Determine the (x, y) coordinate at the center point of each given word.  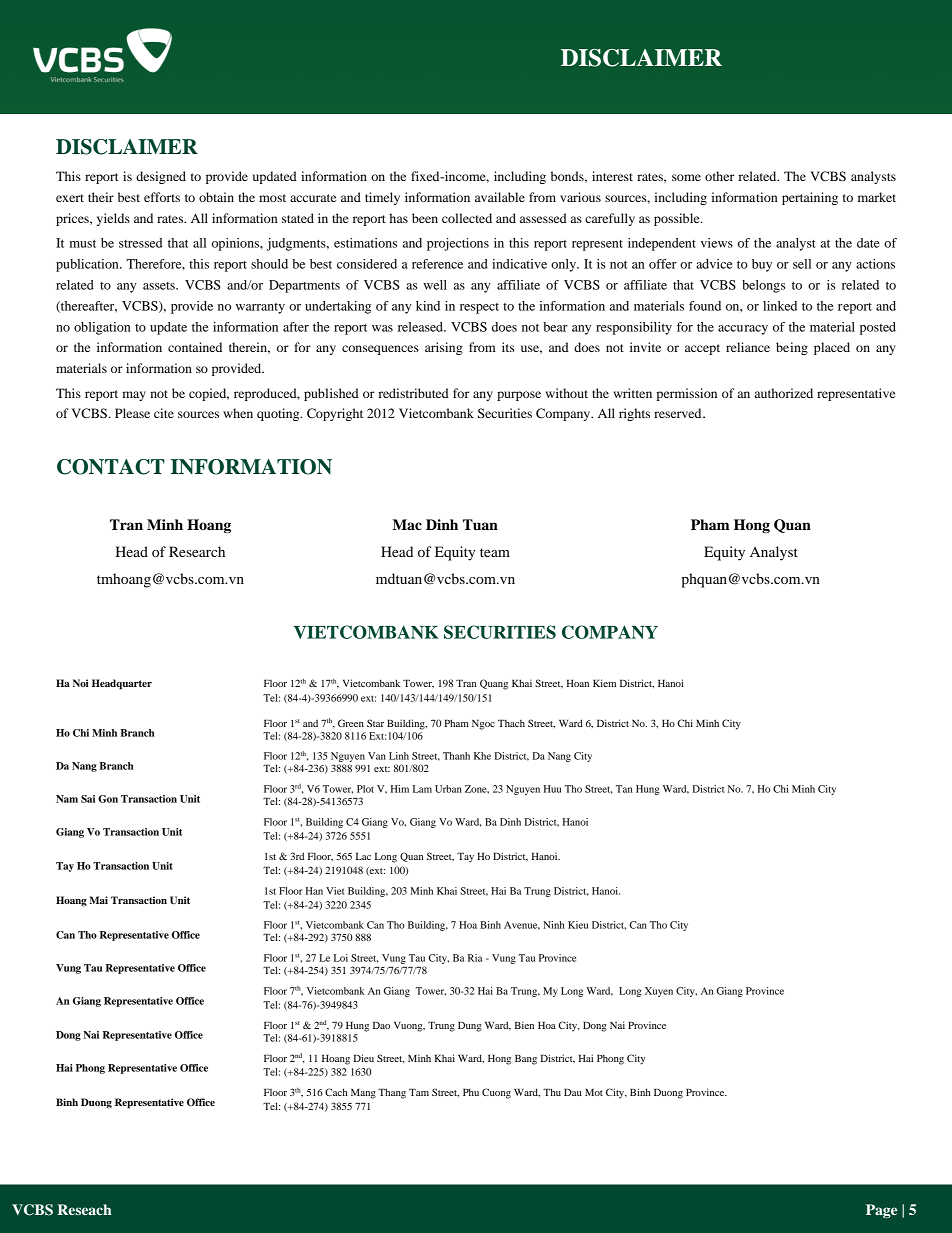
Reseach (84, 1209)
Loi (341, 958)
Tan (624, 789)
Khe (482, 756)
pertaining (810, 198)
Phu (471, 1092)
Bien (524, 1025)
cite (164, 413)
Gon (108, 799)
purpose (519, 396)
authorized (784, 393)
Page (881, 1211)
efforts (162, 197)
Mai (98, 900)
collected (467, 218)
